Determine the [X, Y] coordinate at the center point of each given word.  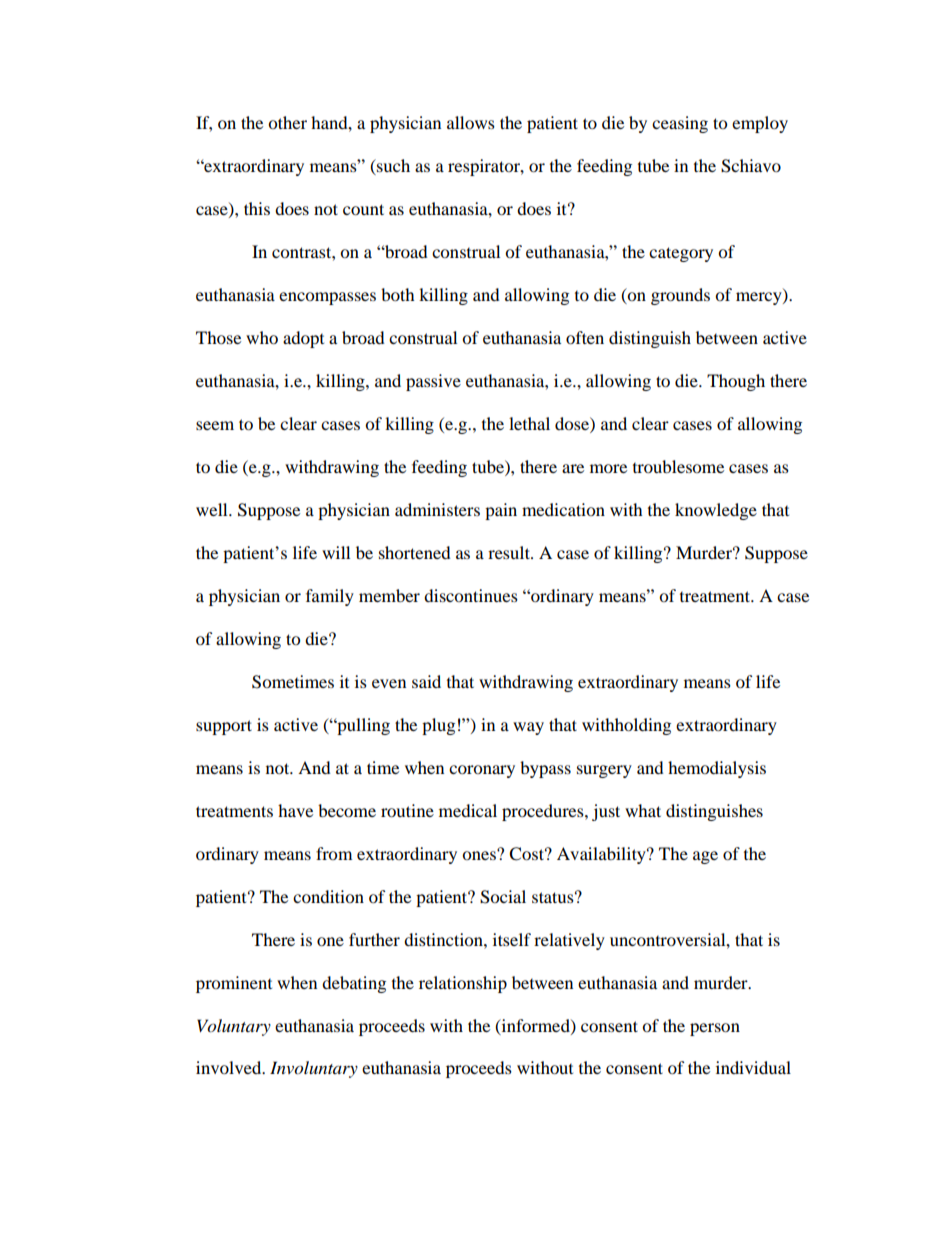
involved [230, 1067]
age [705, 857]
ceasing [680, 124]
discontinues [471, 595]
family [330, 597]
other [287, 122]
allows [471, 122]
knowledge [716, 511]
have [295, 810]
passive [433, 382]
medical [468, 810]
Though [736, 382]
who [262, 337]
